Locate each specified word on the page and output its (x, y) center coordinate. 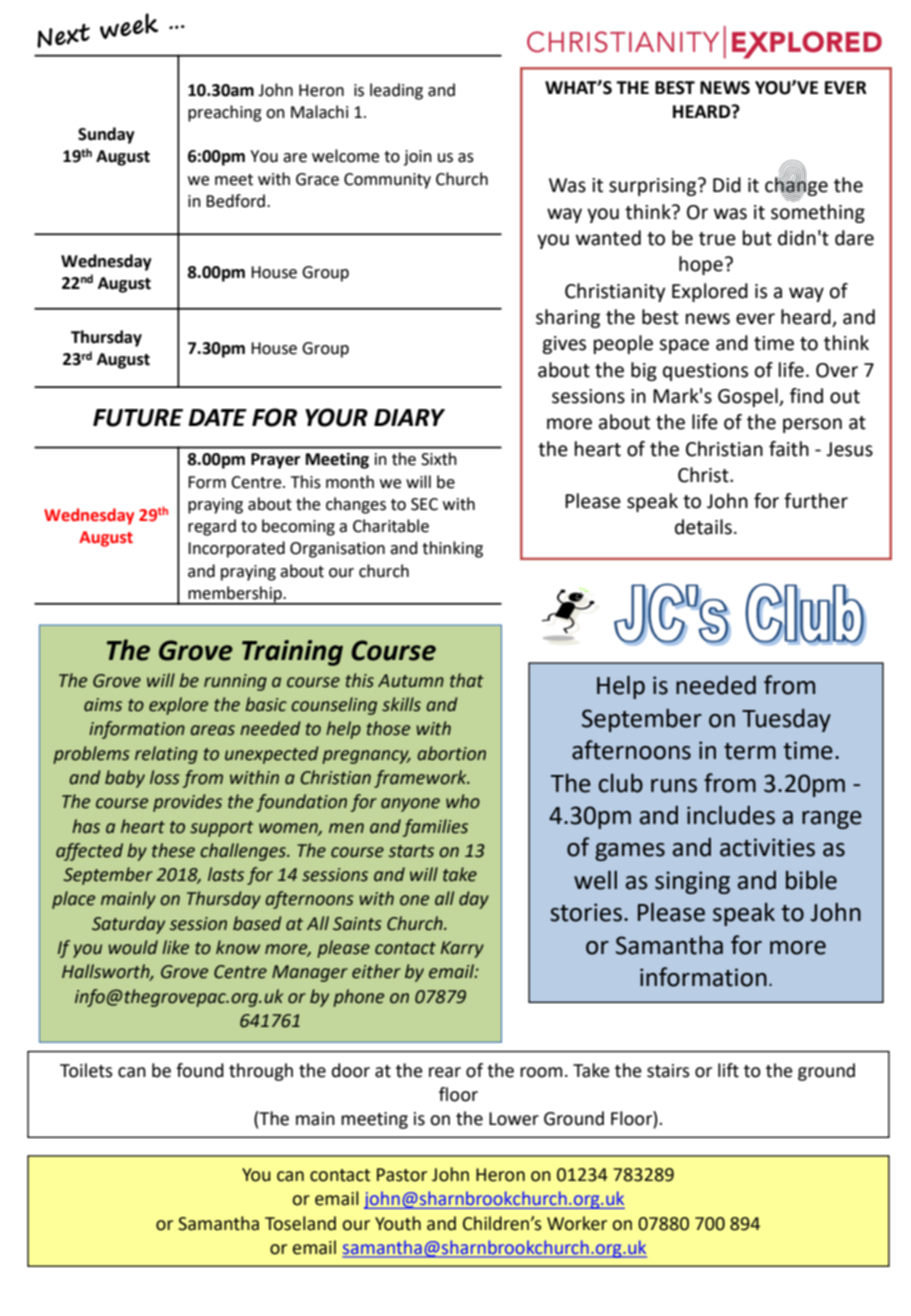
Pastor (402, 1175)
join (418, 158)
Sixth (439, 459)
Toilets (86, 1070)
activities (767, 847)
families (435, 828)
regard (212, 527)
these (173, 850)
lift (728, 1070)
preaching (225, 113)
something (818, 212)
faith (789, 449)
